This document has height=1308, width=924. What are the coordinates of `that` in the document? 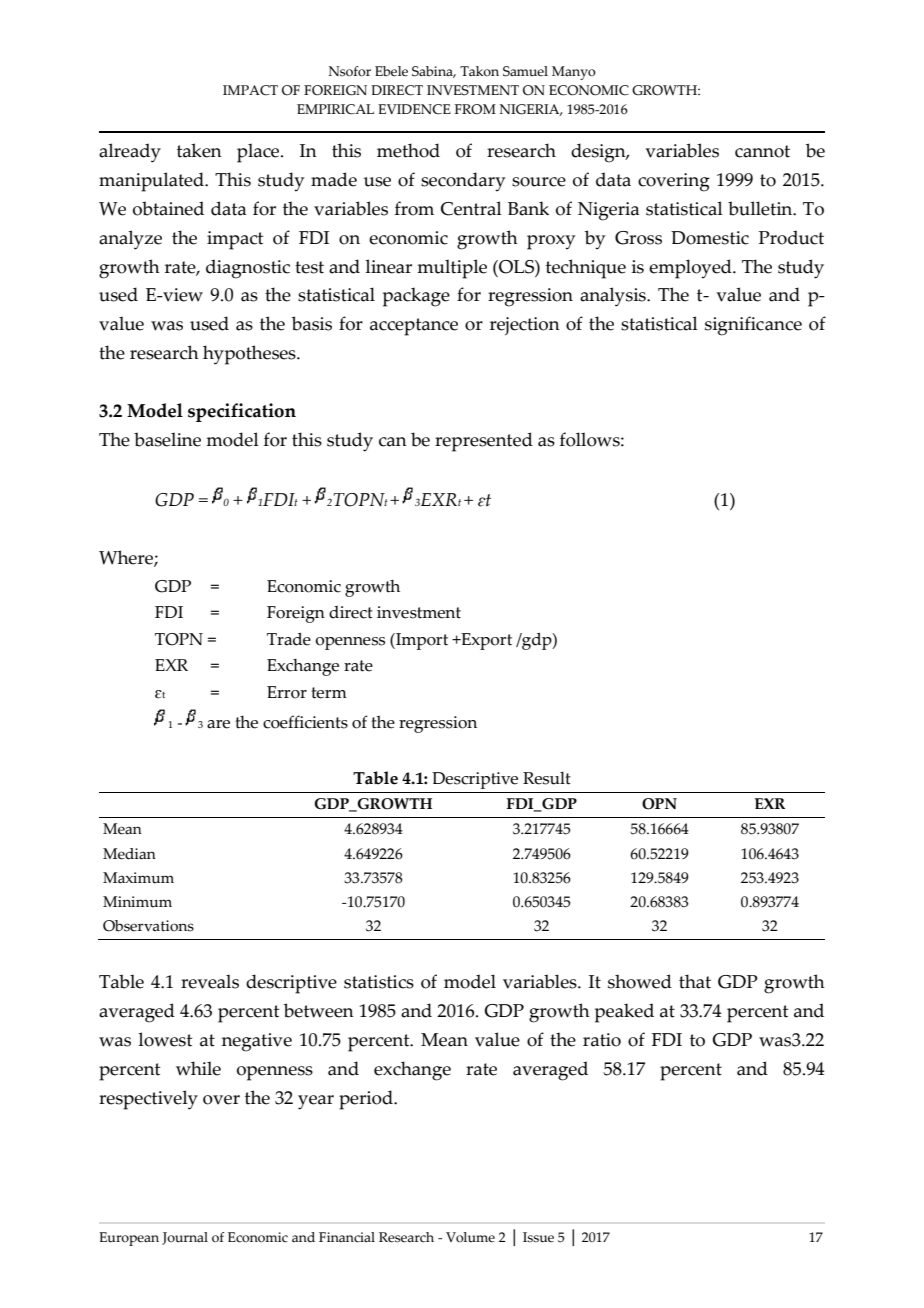 It's located at (695, 981).
